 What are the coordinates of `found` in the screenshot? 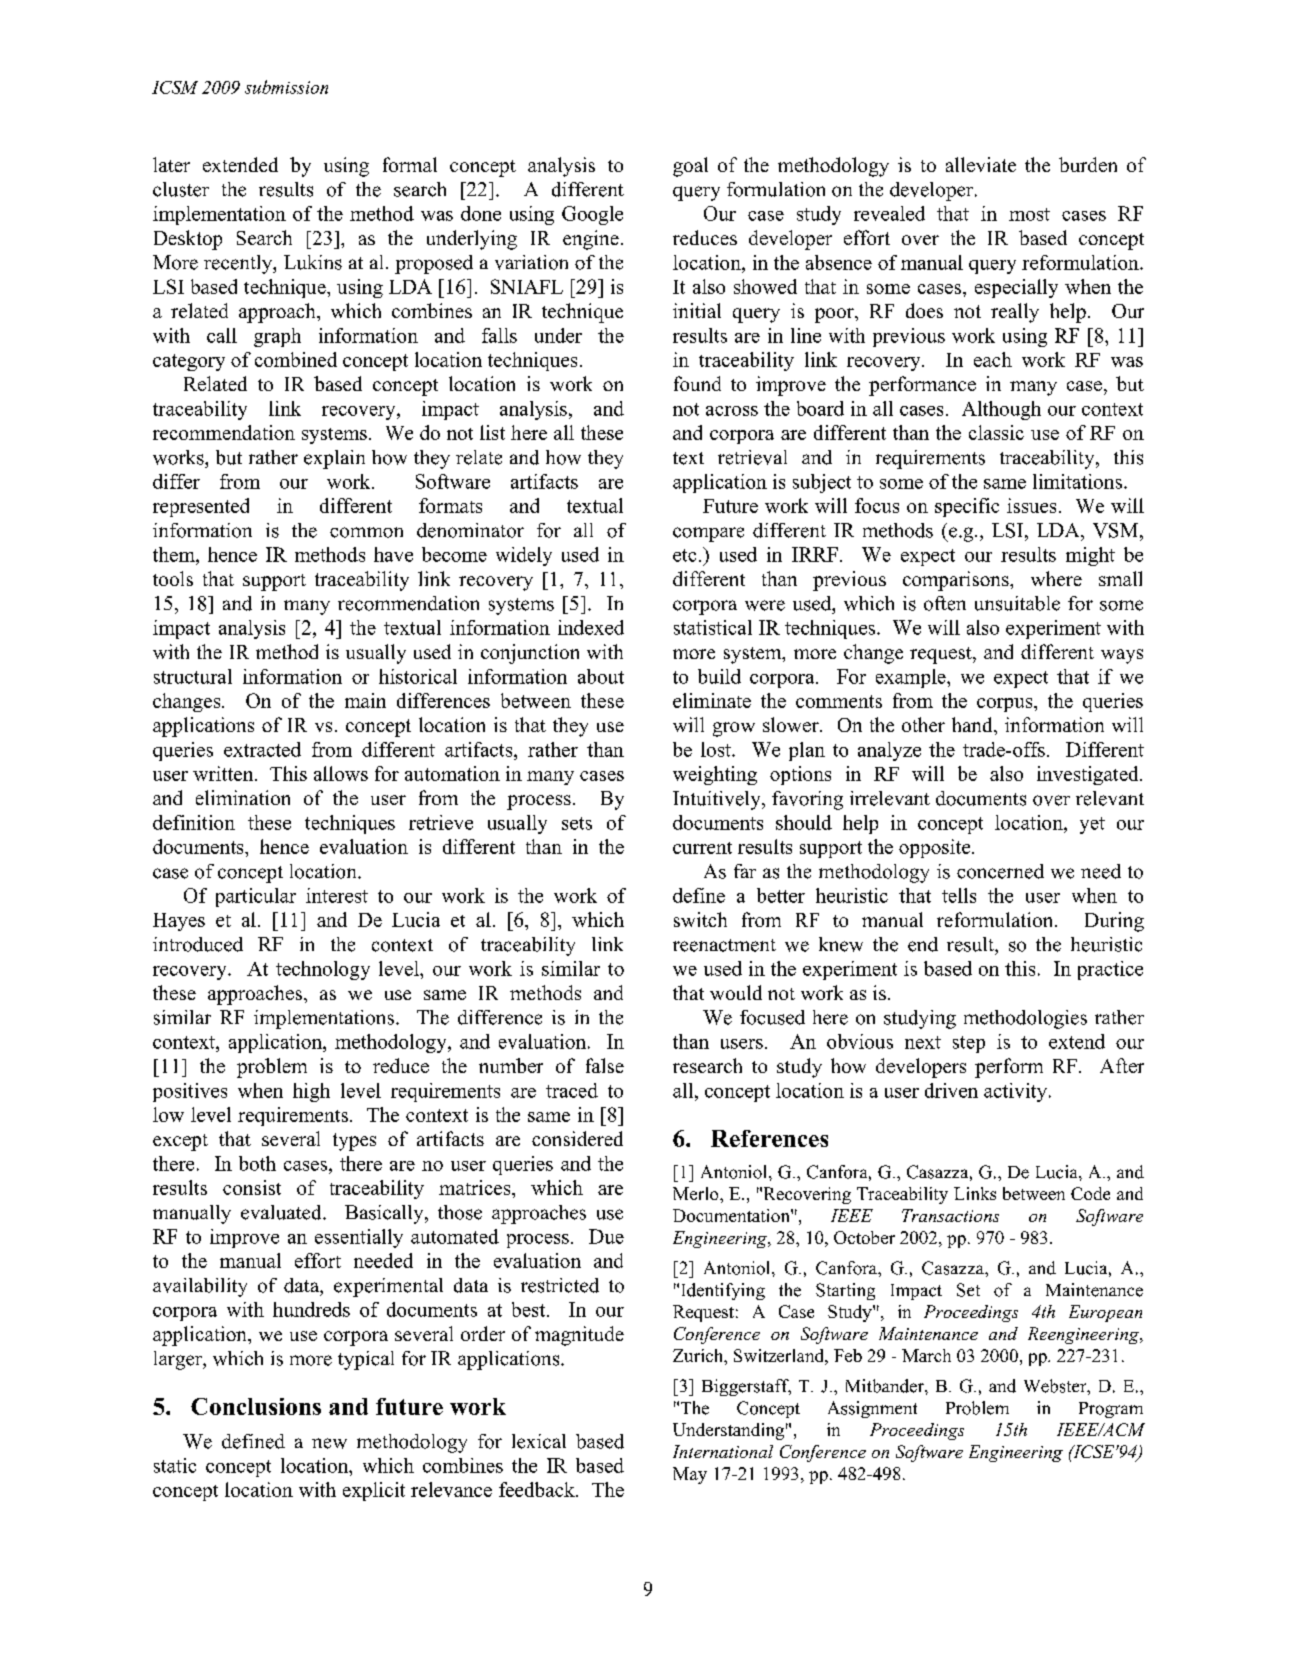 It's located at (697, 383).
